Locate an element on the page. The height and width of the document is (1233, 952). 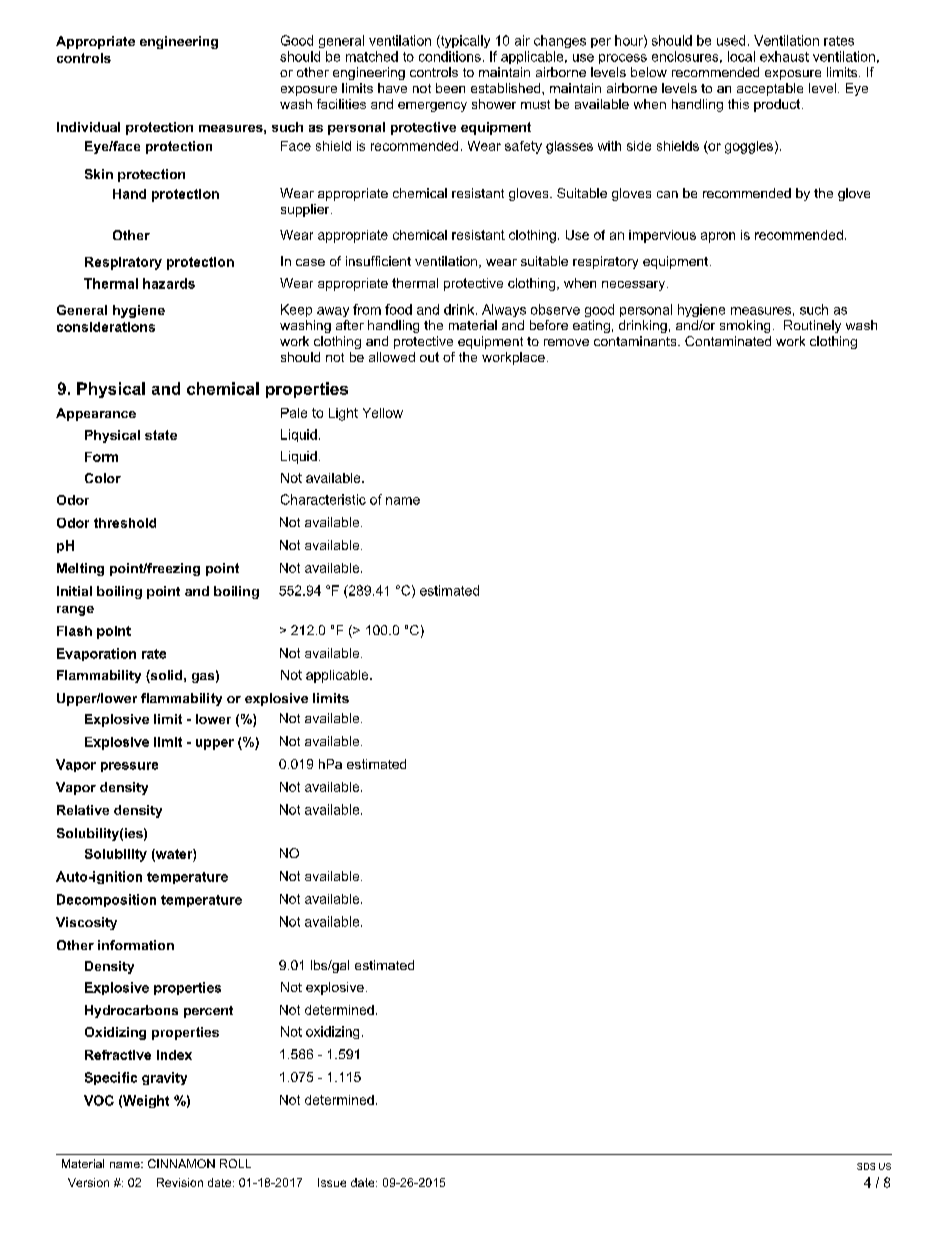
Revision is located at coordinates (180, 1182).
